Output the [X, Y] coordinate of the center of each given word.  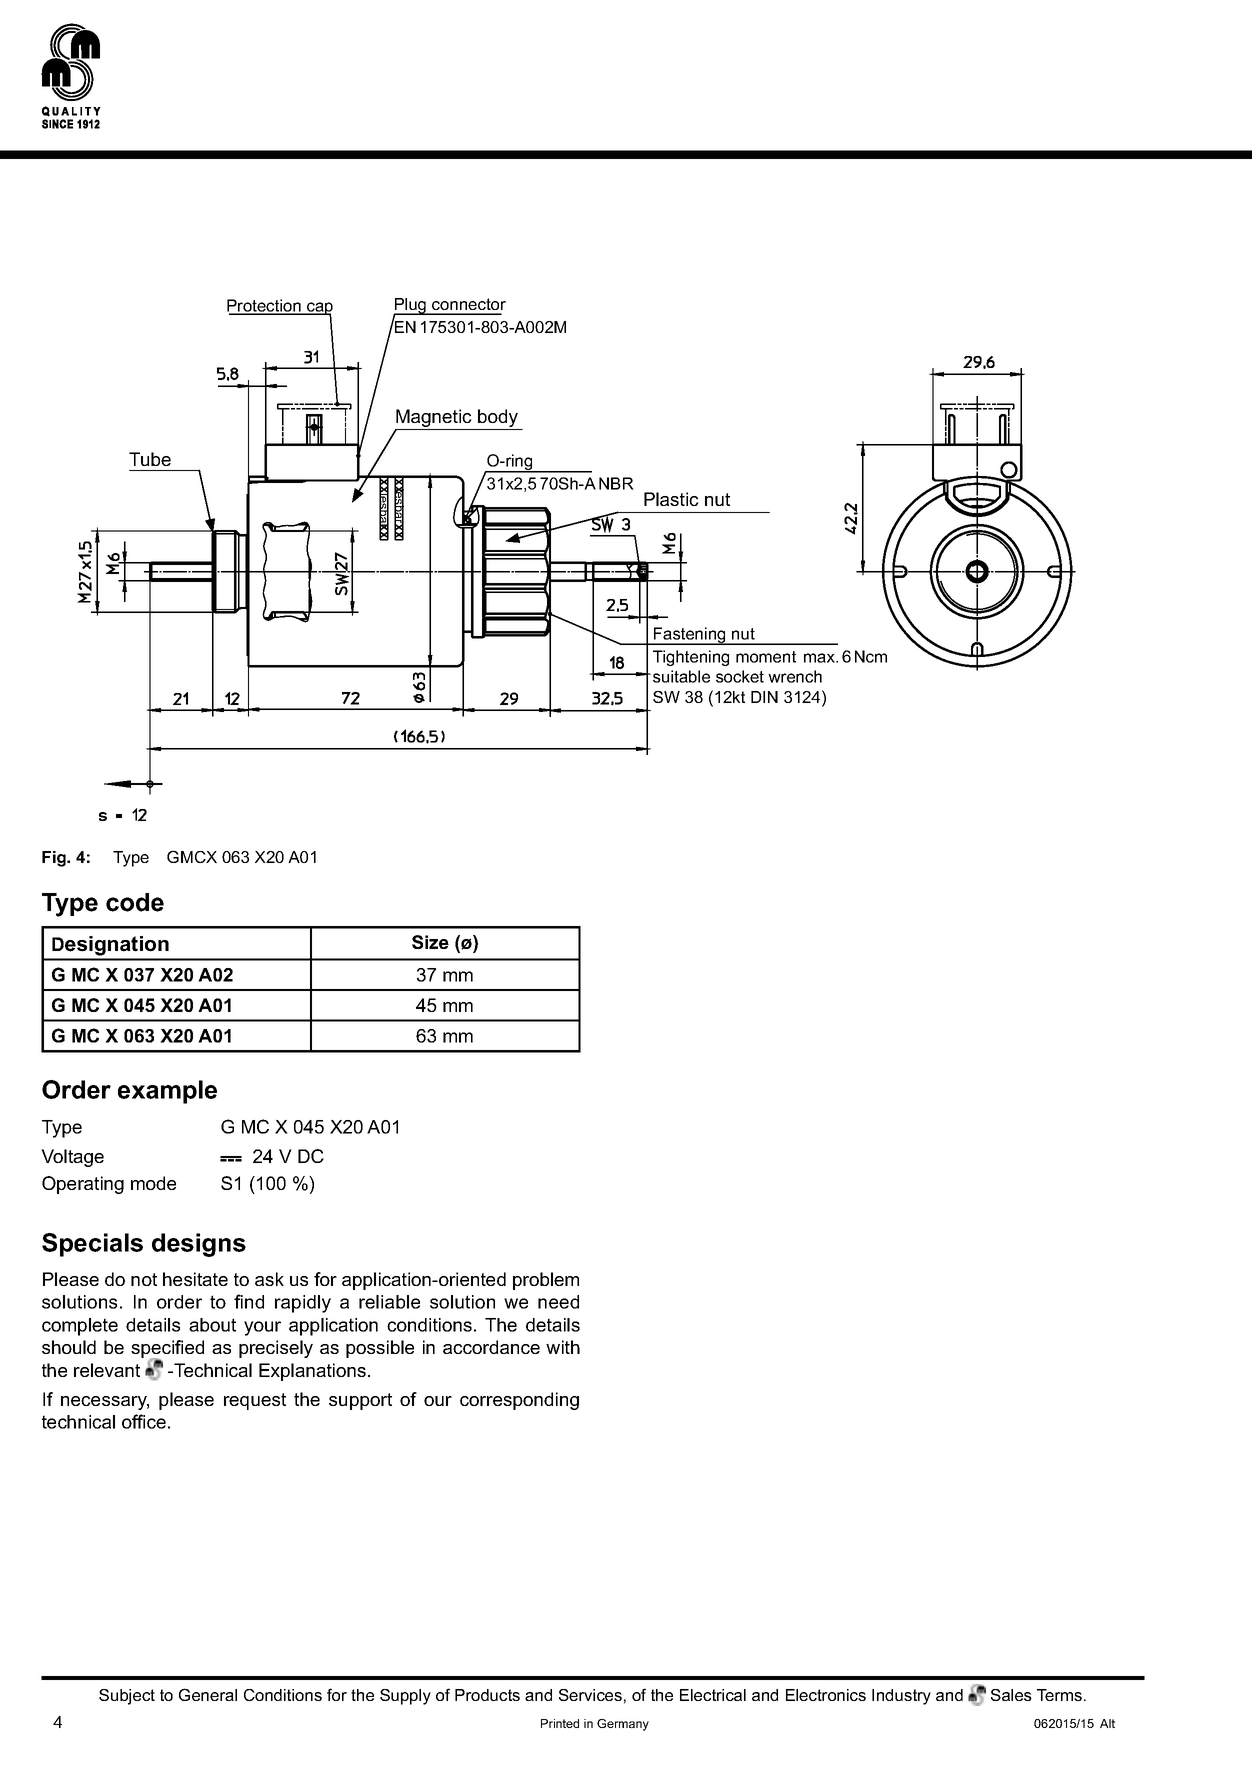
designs [199, 1245]
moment [766, 657]
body [498, 419]
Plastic [671, 499]
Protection [265, 307]
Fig [55, 859]
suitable [681, 676]
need [558, 1302]
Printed [560, 1723]
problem [546, 1281]
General [208, 1694]
